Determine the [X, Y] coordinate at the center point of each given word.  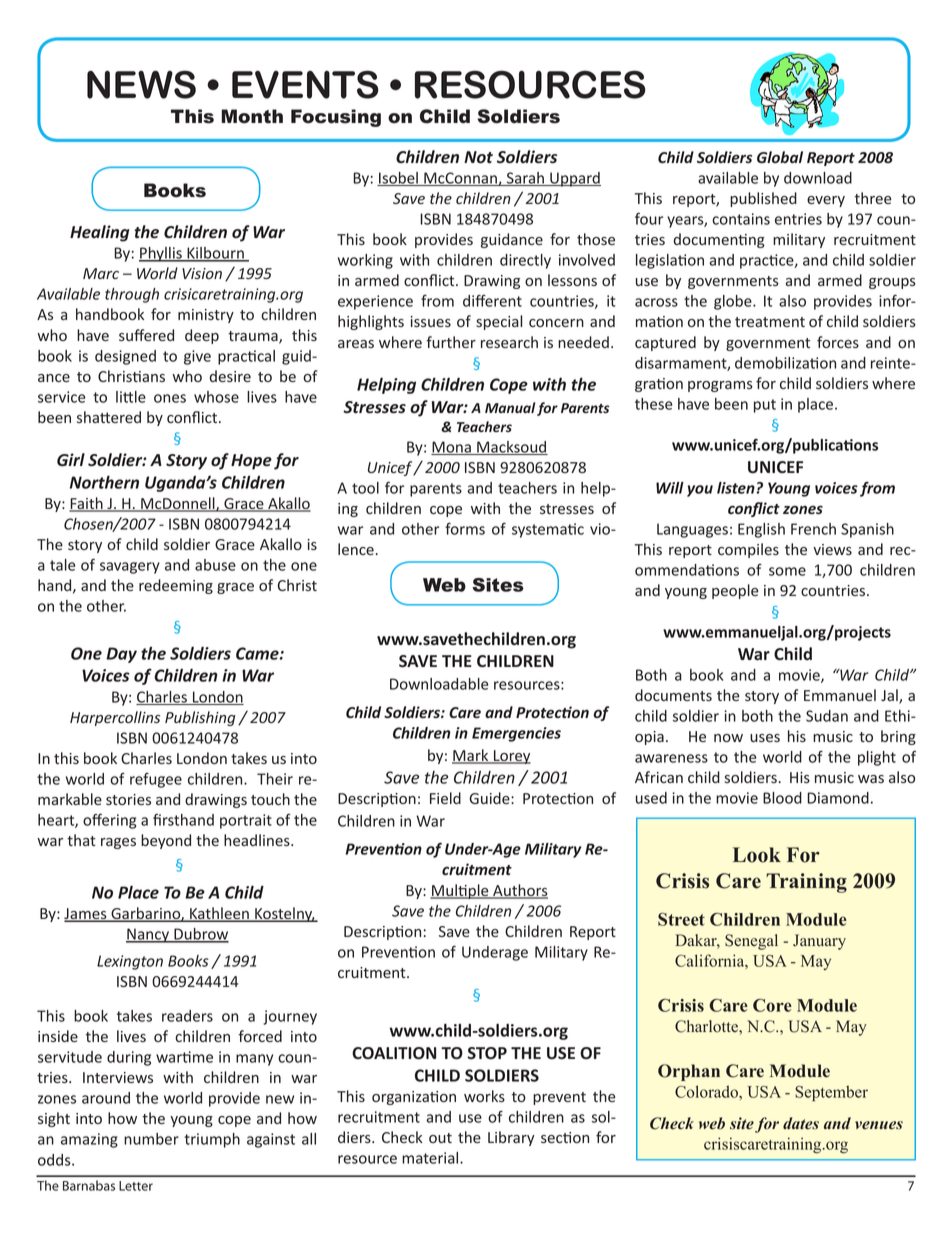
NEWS [141, 84]
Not [478, 157]
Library [511, 1138]
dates [801, 1123]
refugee [156, 780]
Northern [104, 482]
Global [780, 157]
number [151, 1139]
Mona [452, 448]
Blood [782, 798]
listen [736, 488]
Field [445, 798]
